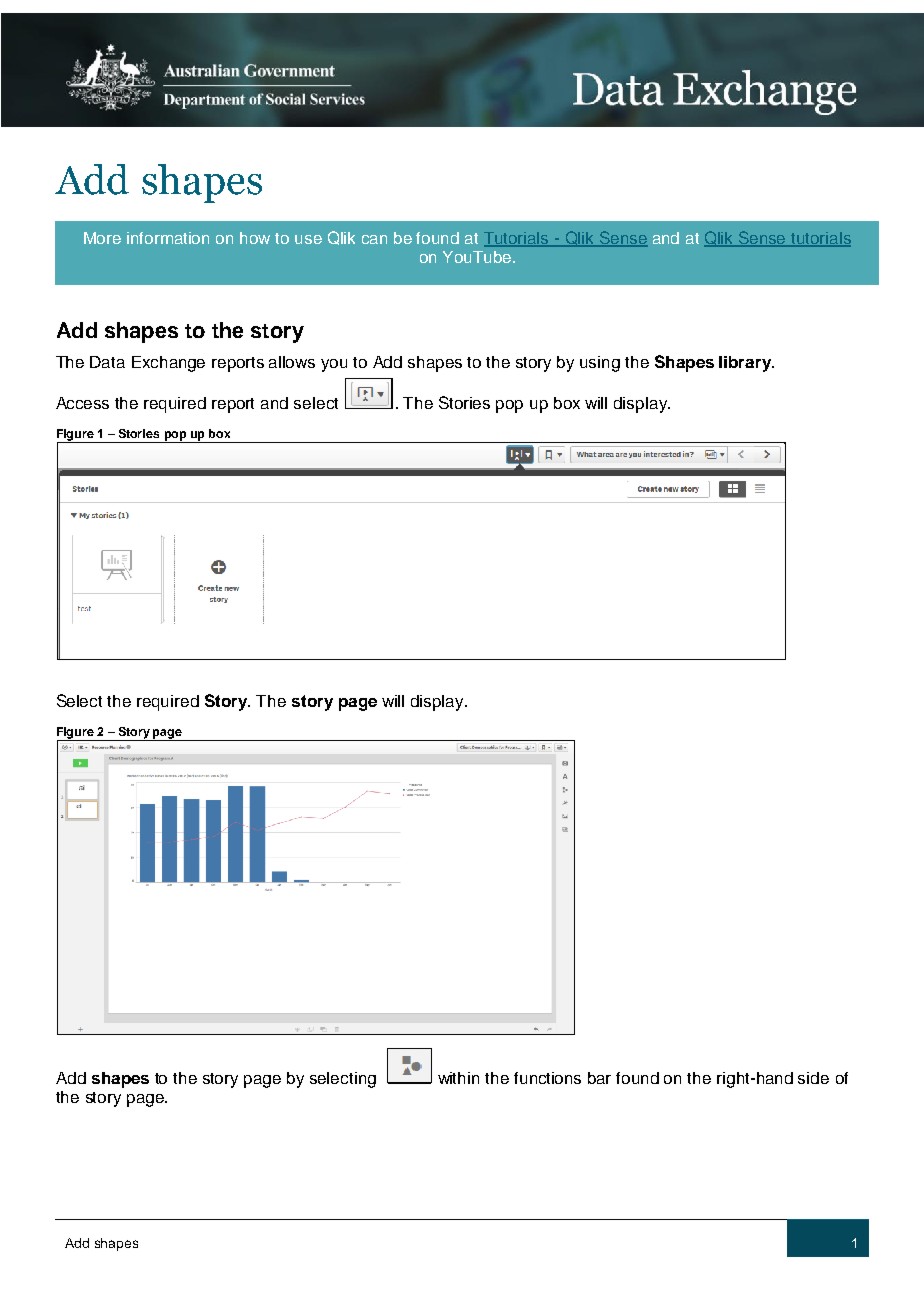  Describe the element at coordinates (600, 364) in the image. I see `using` at that location.
